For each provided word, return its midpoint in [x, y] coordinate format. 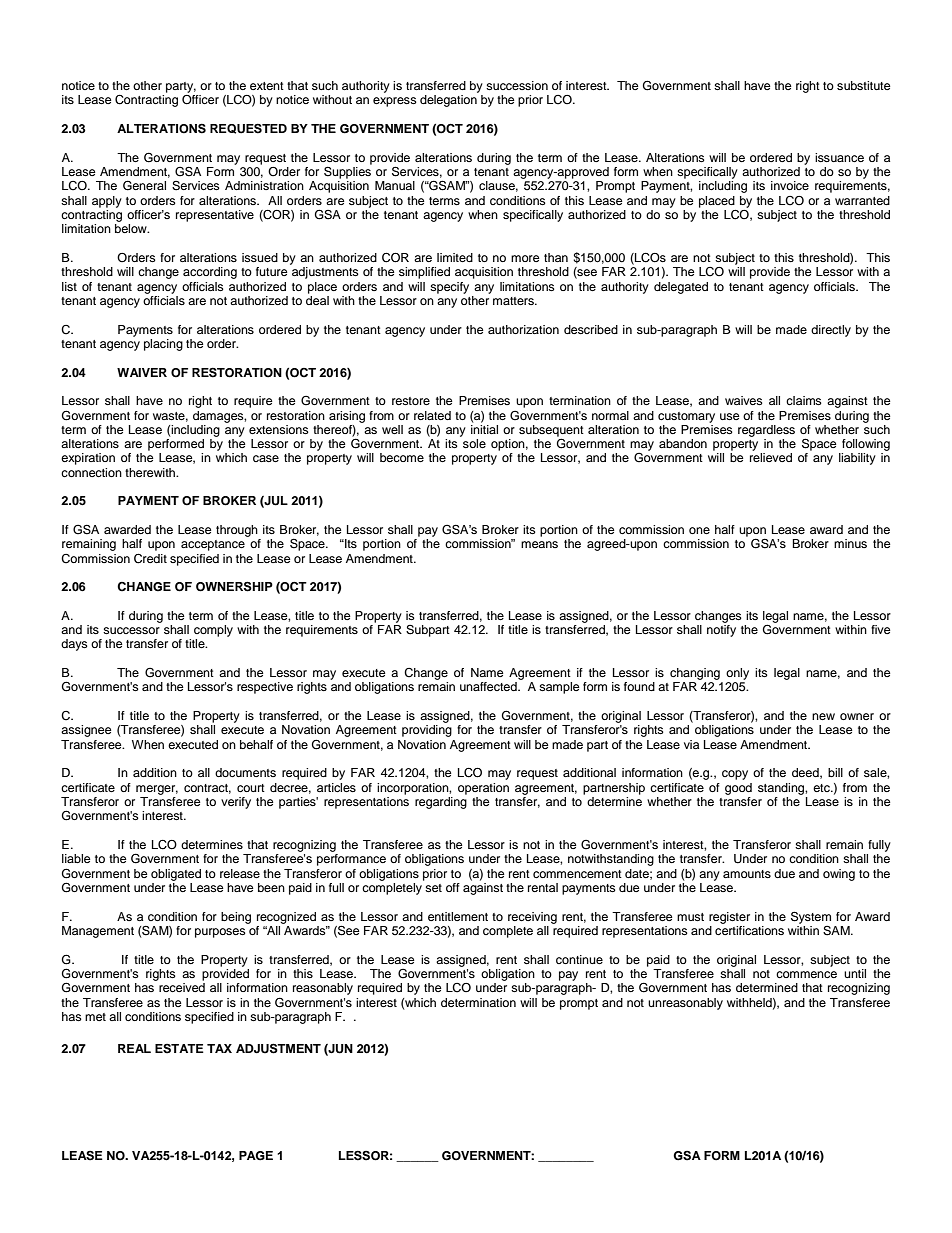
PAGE [256, 1156]
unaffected [489, 686]
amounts [747, 874]
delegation [448, 101]
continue [579, 959]
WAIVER [142, 372]
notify [721, 631]
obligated [176, 875]
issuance [839, 157]
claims [804, 400]
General [144, 185]
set [433, 888]
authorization [523, 329]
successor [131, 630]
